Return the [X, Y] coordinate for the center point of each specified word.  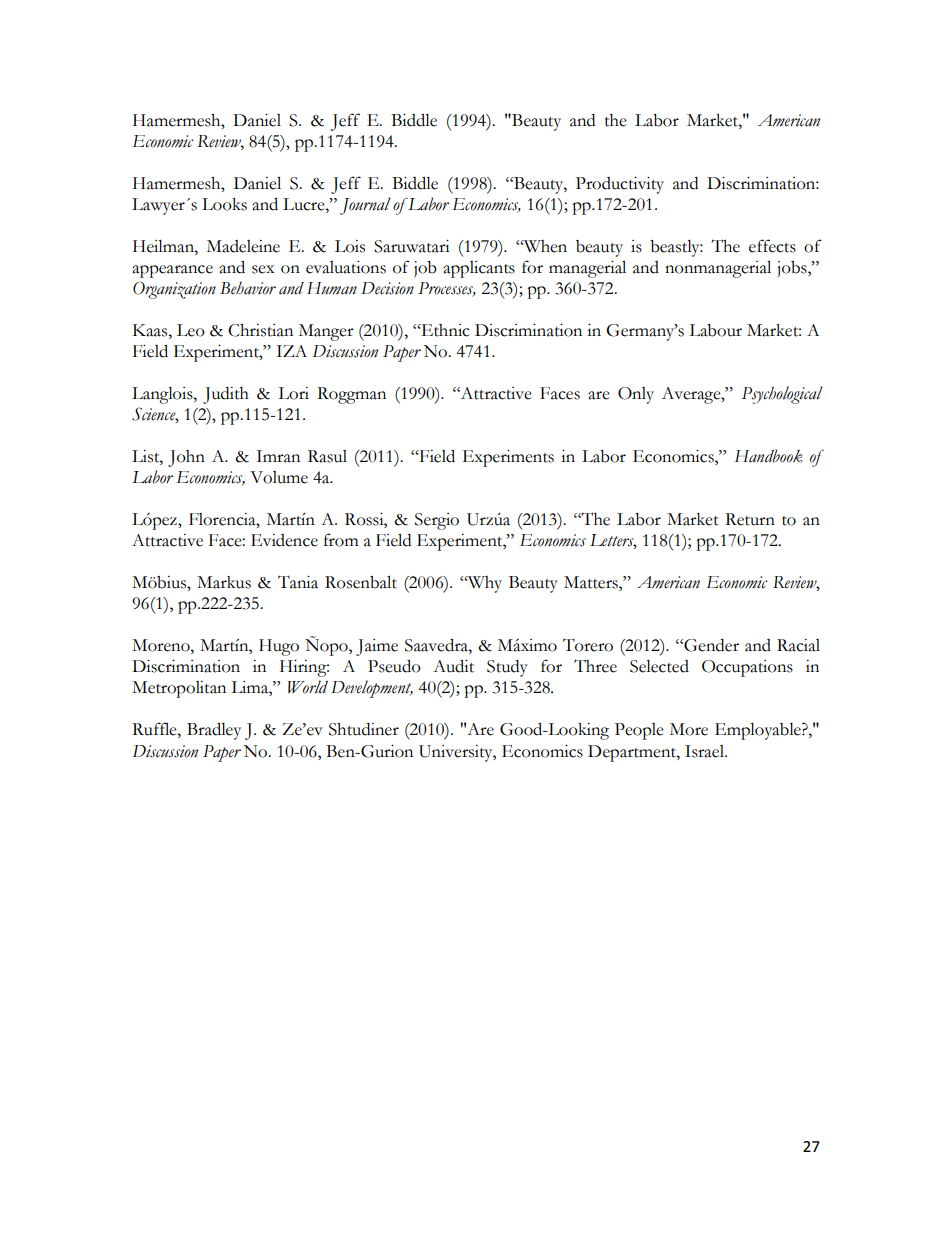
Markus [224, 582]
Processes [447, 289]
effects [772, 246]
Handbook [769, 456]
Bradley [214, 731]
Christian [260, 330]
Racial [798, 645]
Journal [365, 206]
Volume [279, 477]
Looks [224, 204]
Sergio [437, 521]
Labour [715, 330]
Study [507, 668]
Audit [453, 666]
